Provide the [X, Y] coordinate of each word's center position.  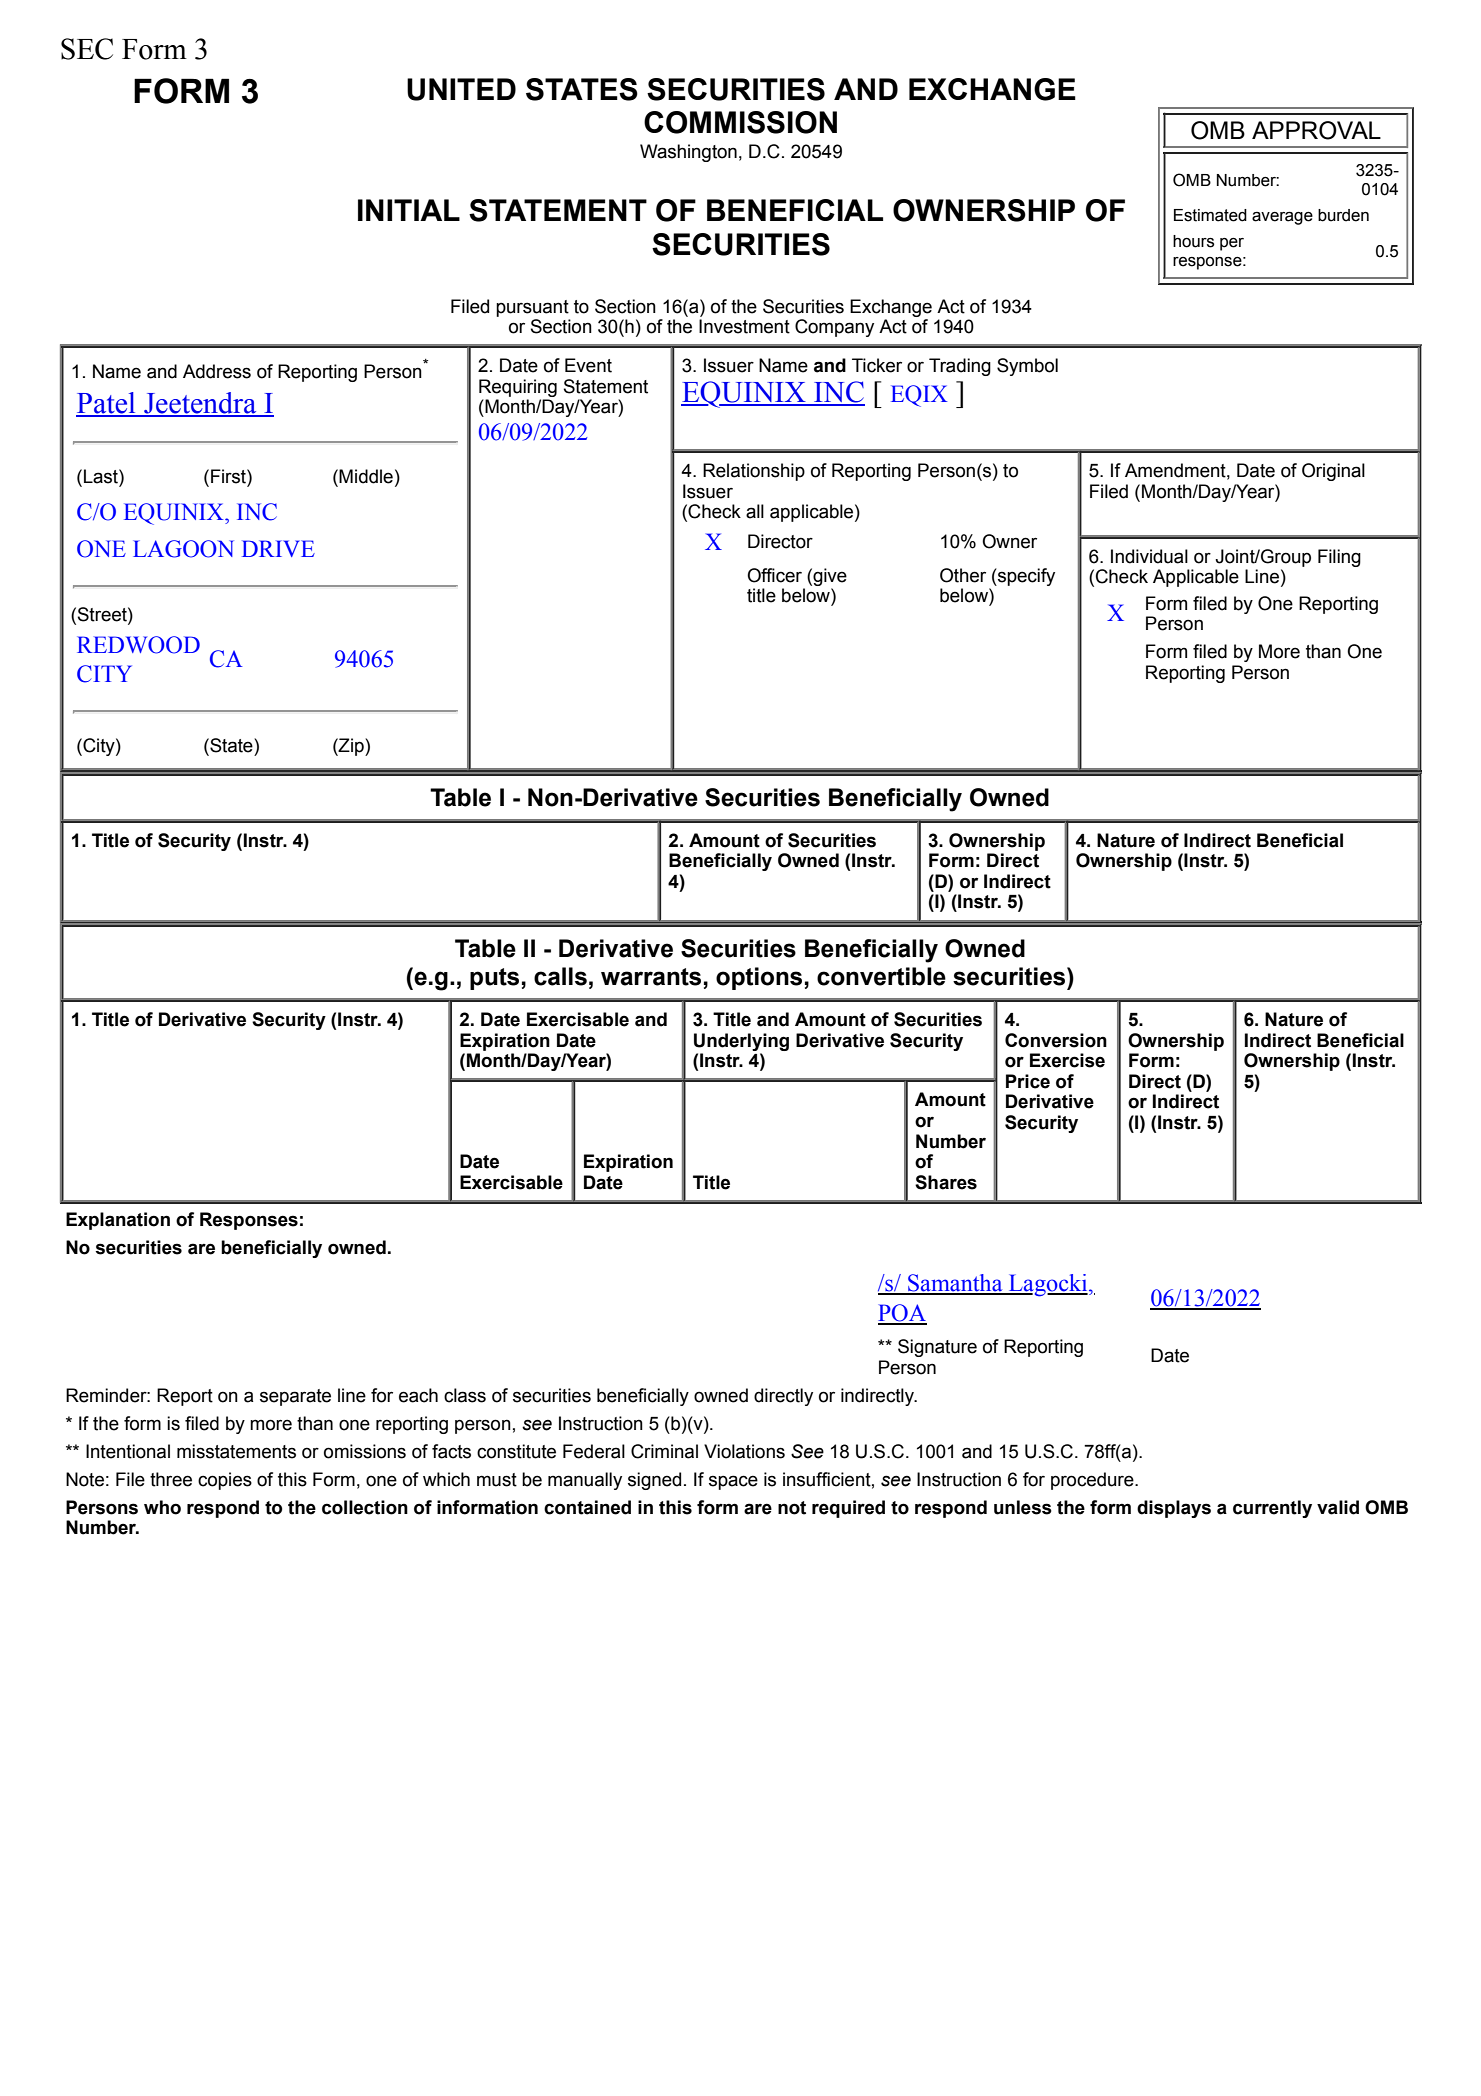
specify [1025, 577]
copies [225, 1481]
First [229, 476]
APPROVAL [1316, 130]
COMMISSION [740, 122]
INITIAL [409, 210]
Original [1333, 472]
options [759, 978]
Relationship [754, 472]
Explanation [118, 1221]
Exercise [1067, 1060]
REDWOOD [138, 645]
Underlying [741, 1042]
